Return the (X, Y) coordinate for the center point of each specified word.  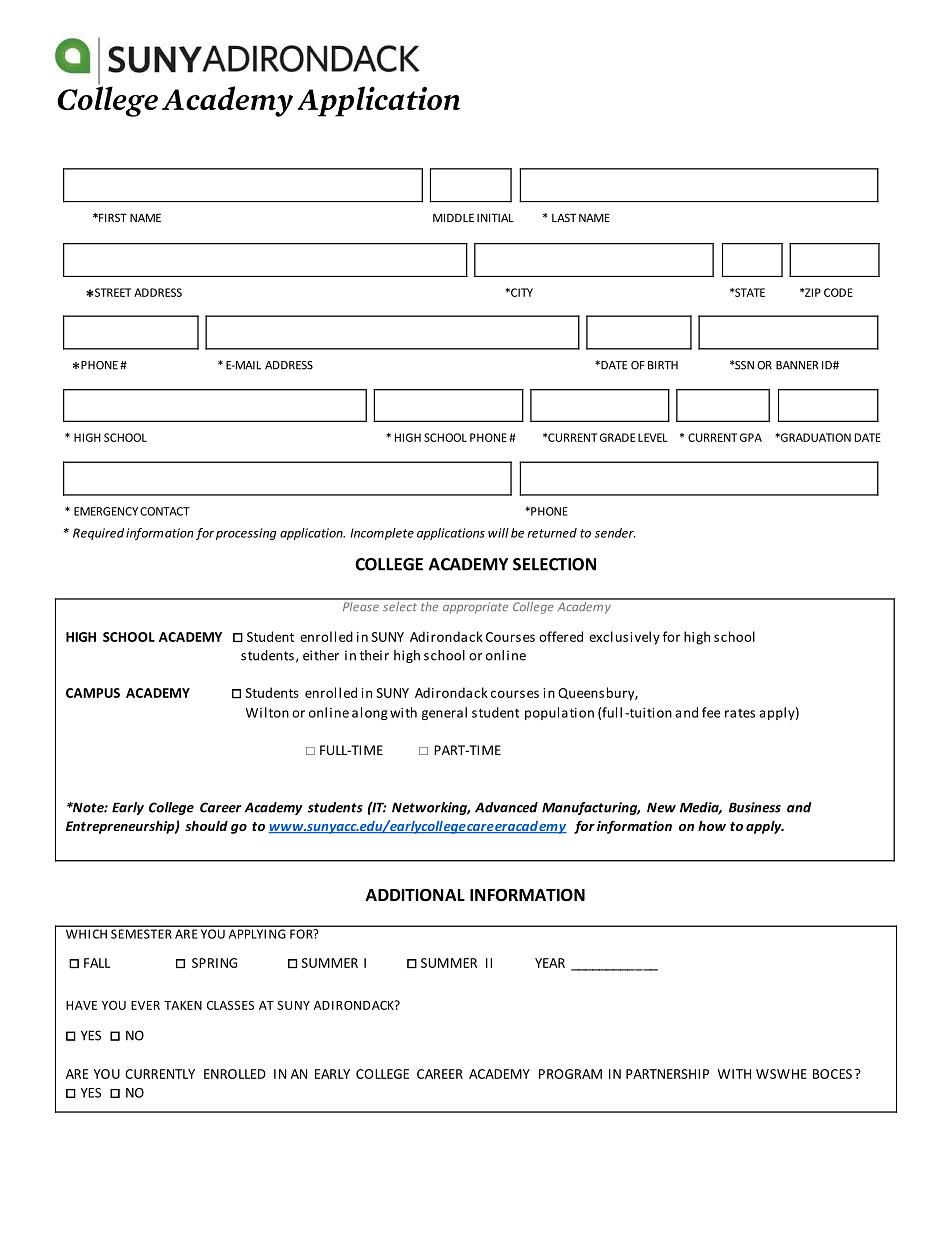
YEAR (550, 963)
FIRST (112, 217)
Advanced (506, 807)
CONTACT (165, 511)
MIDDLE (453, 217)
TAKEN (183, 1005)
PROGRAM (570, 1074)
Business (755, 807)
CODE (838, 292)
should (206, 826)
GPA (751, 437)
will (498, 533)
